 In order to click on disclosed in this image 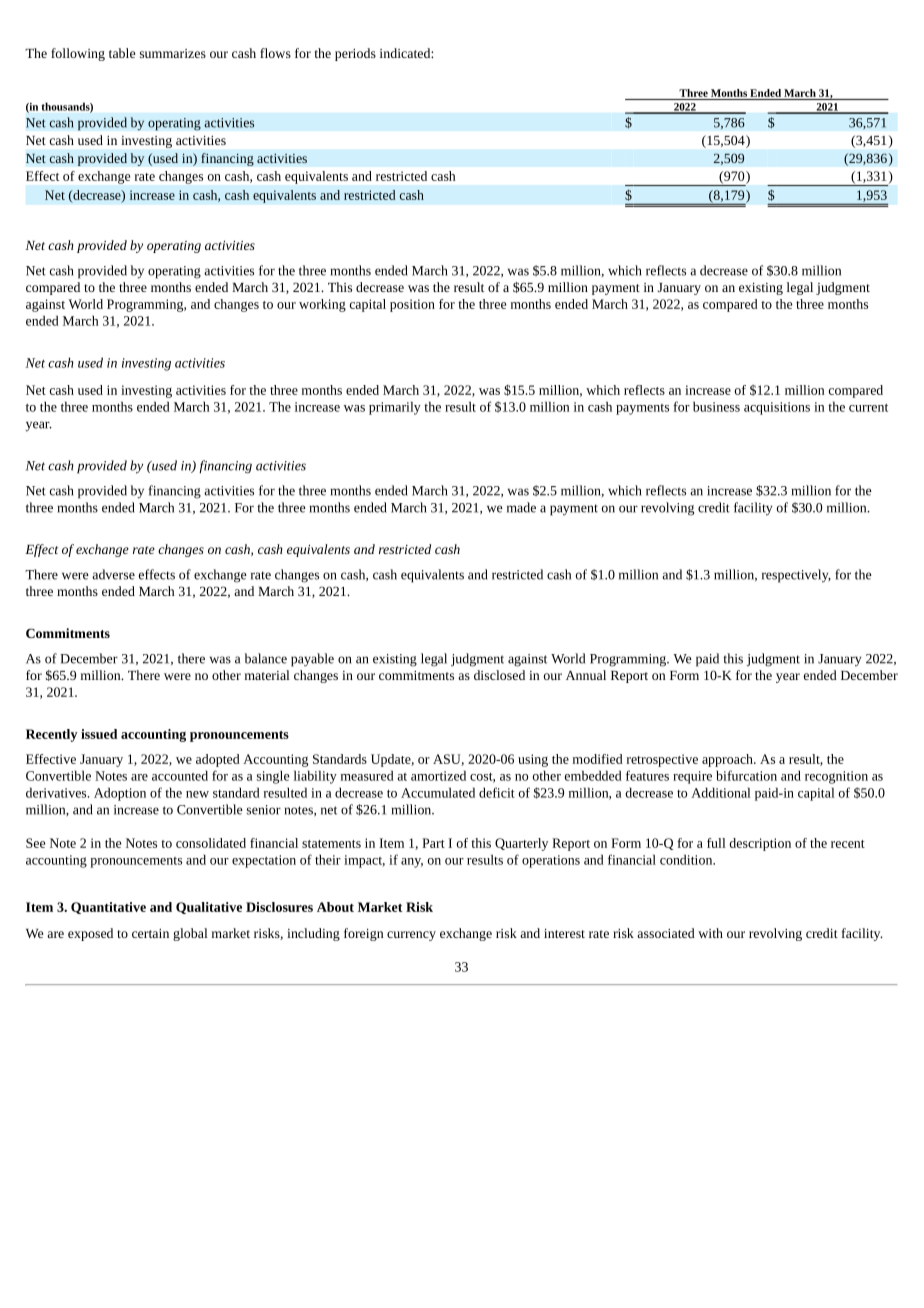, I will do `click(499, 675)`.
